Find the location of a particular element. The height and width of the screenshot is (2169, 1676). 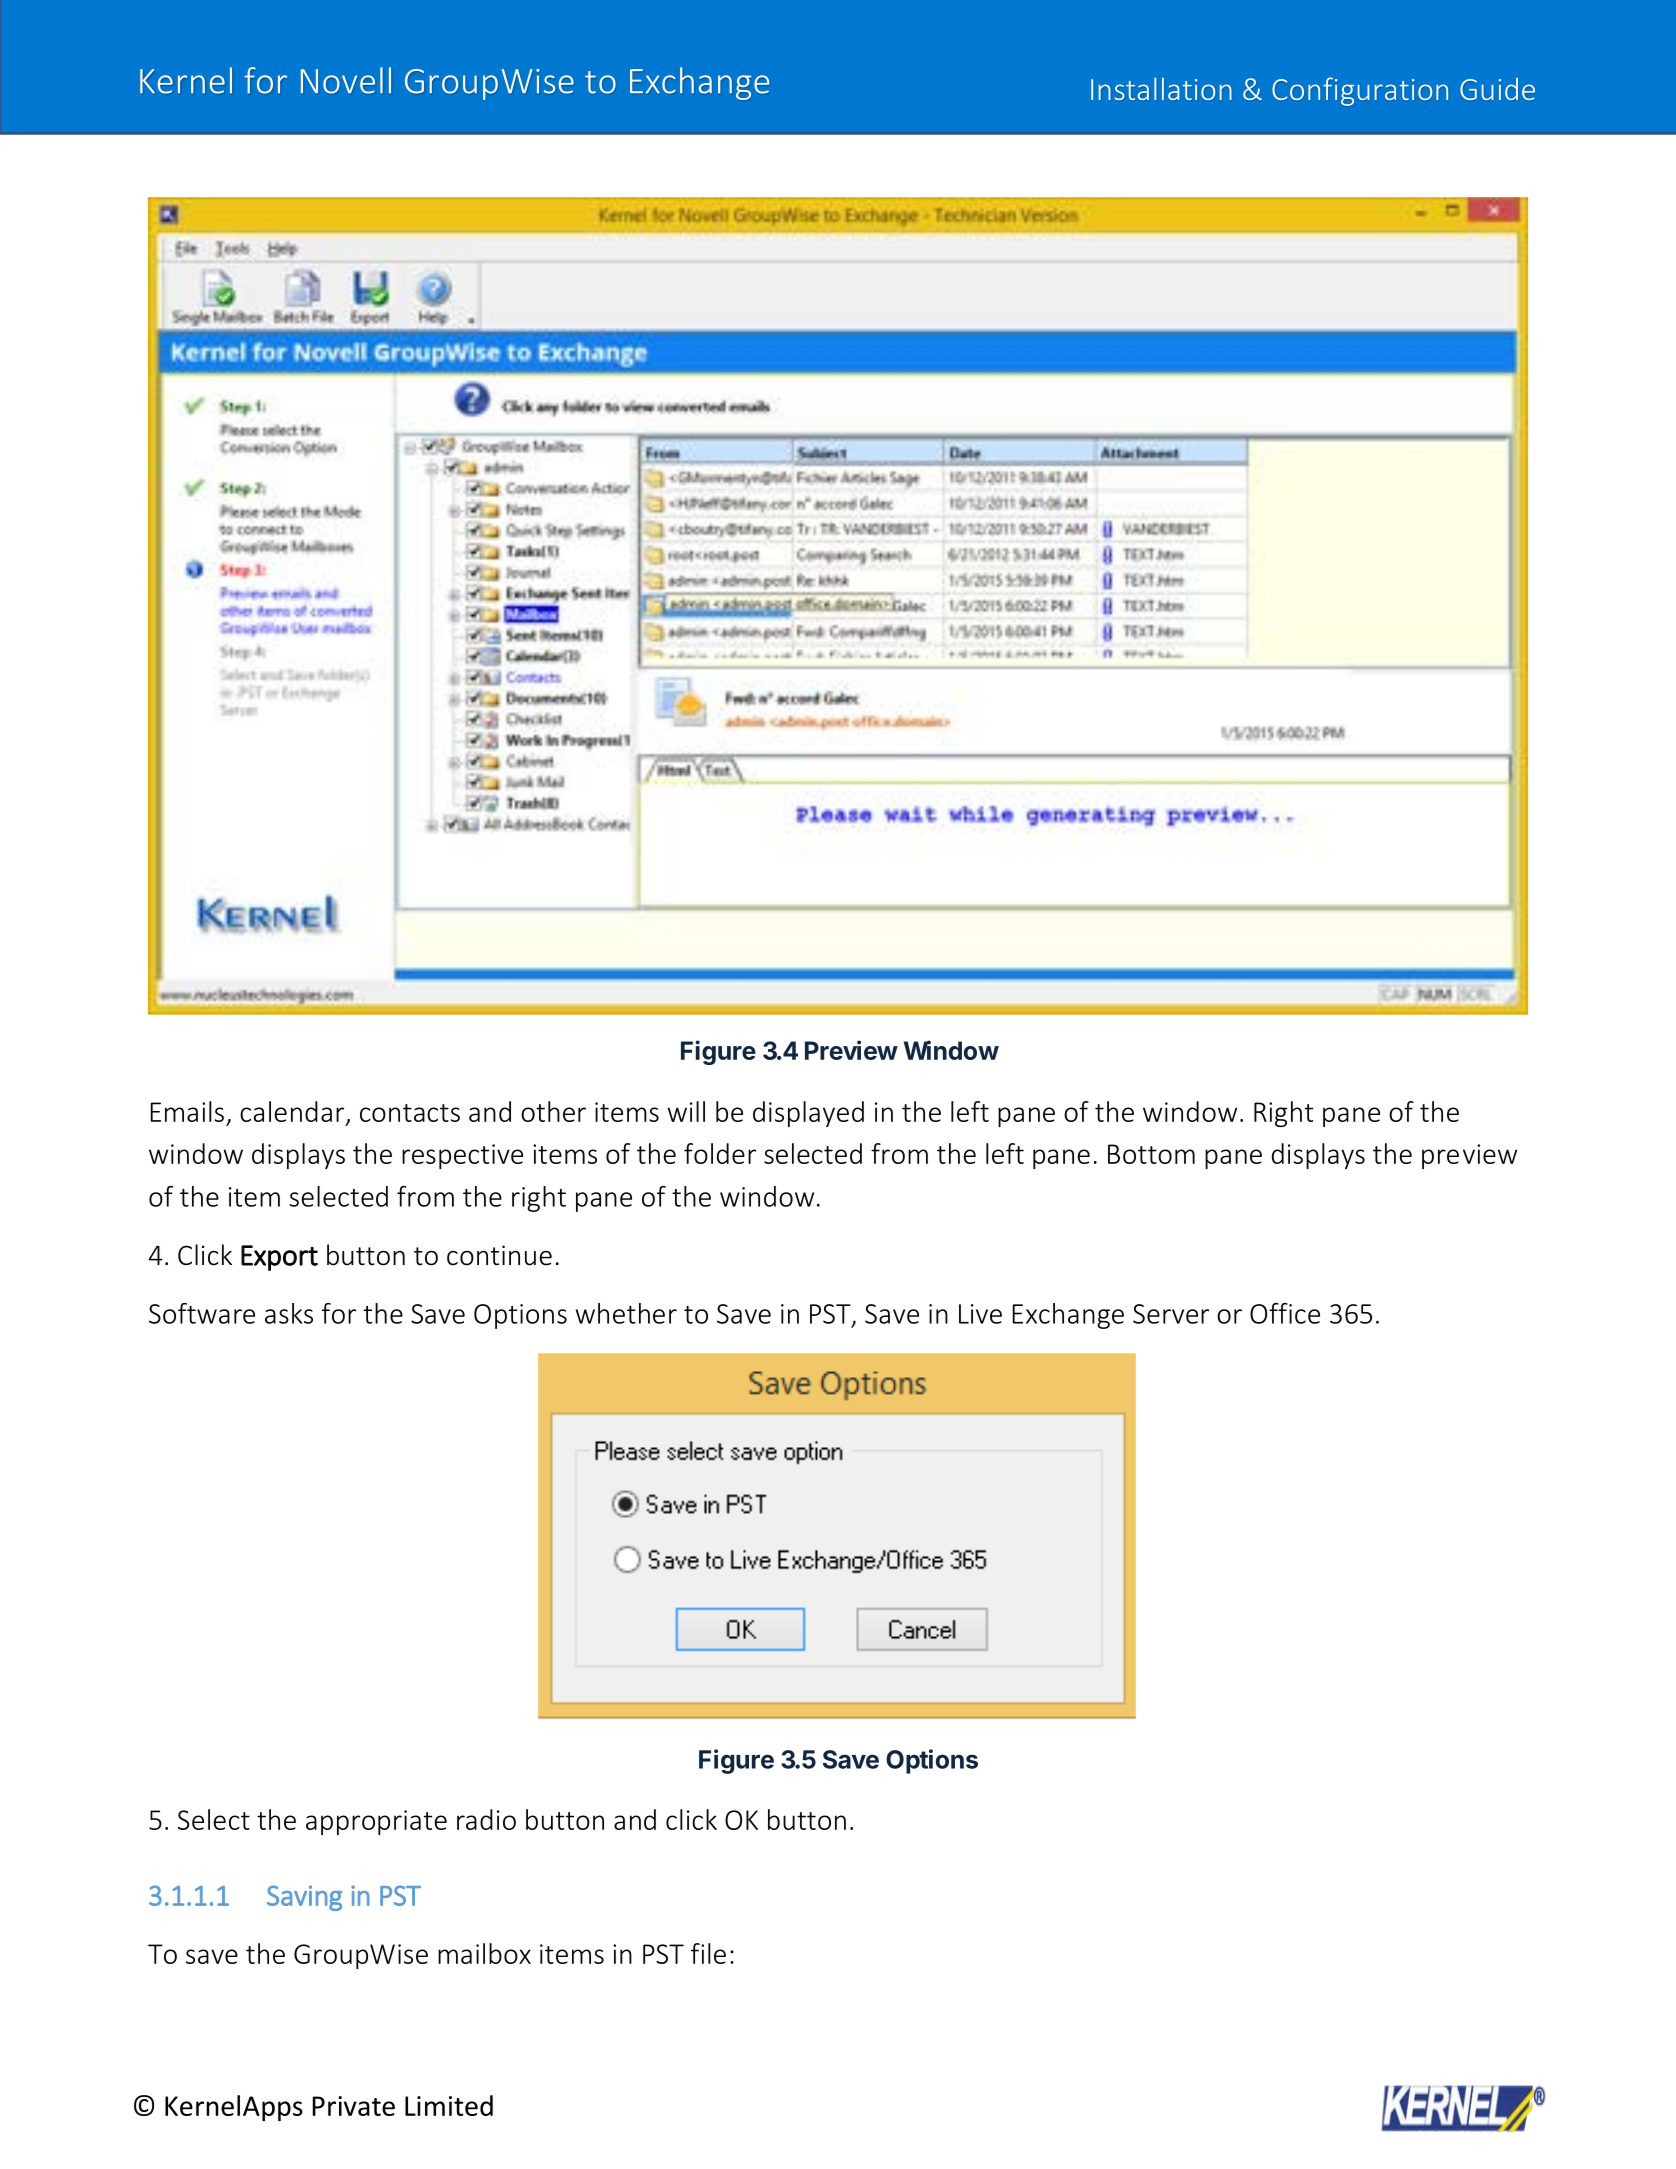

Limited is located at coordinates (449, 2105).
